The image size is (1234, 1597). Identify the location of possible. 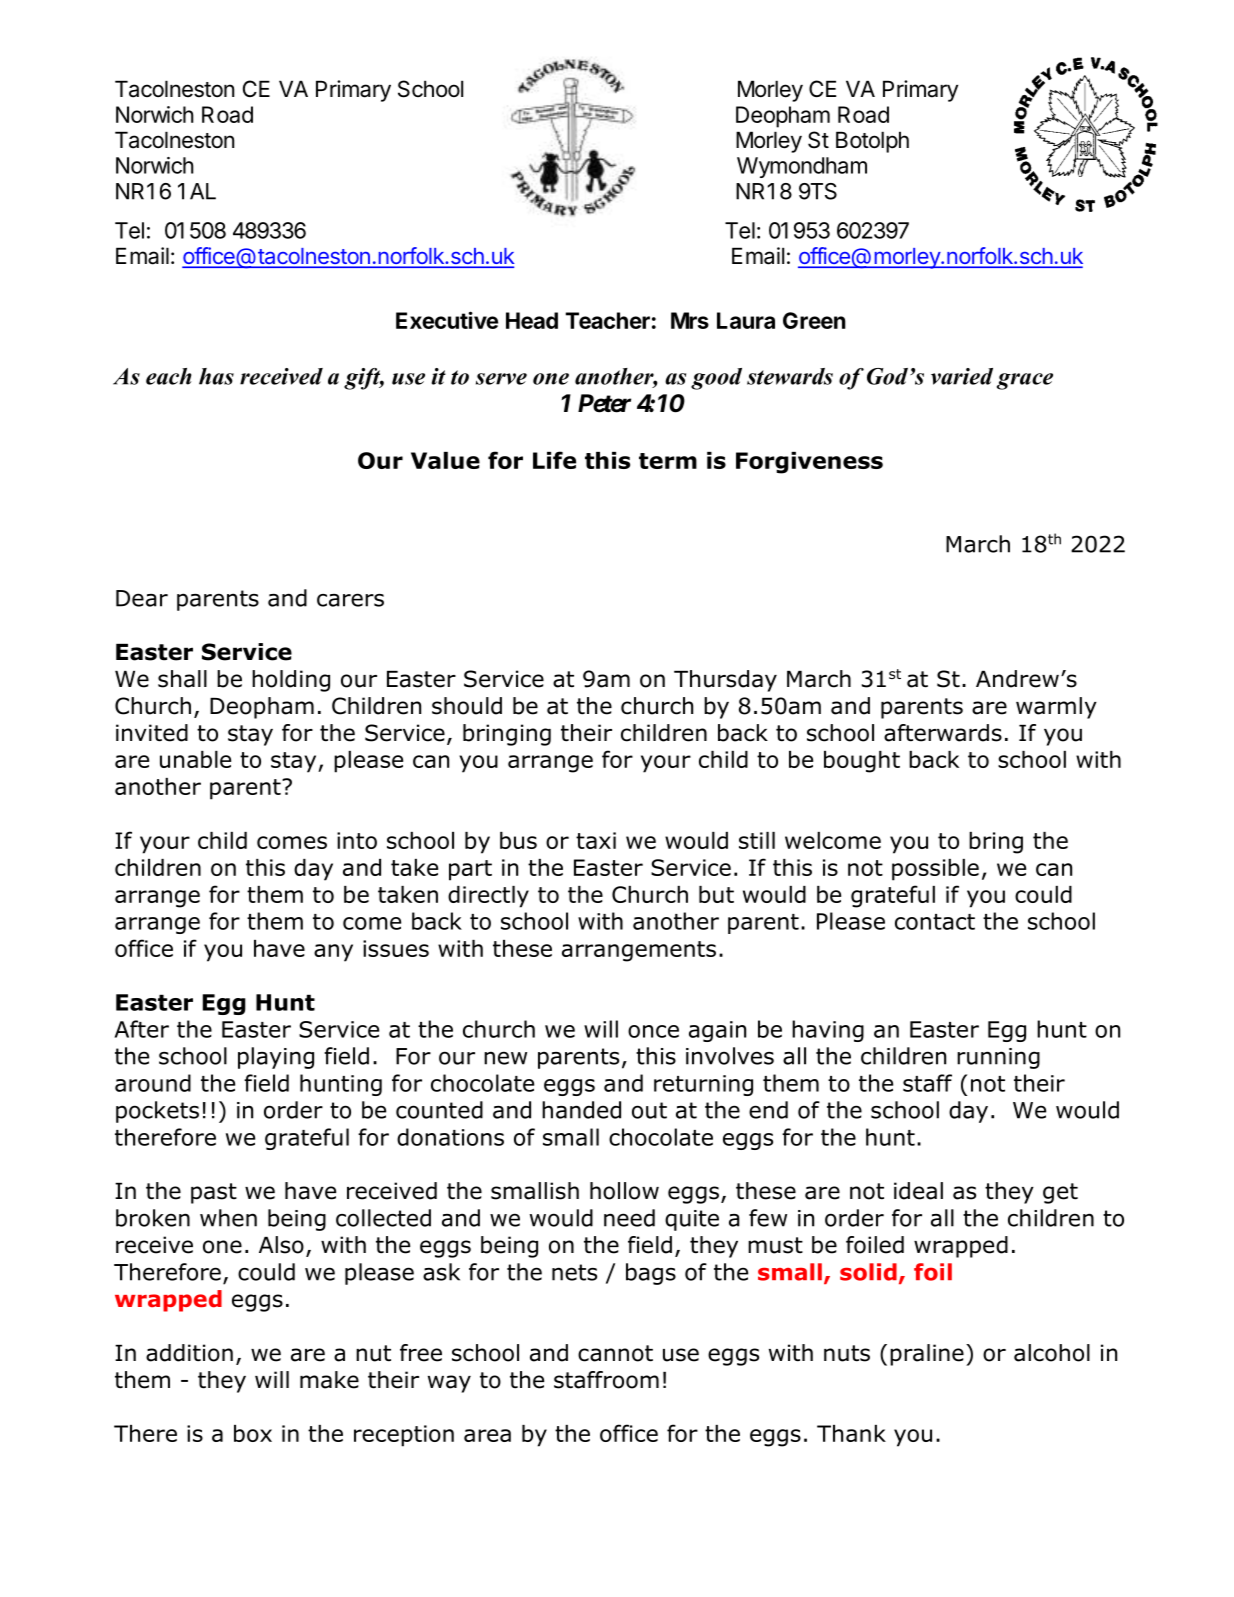
(935, 870).
